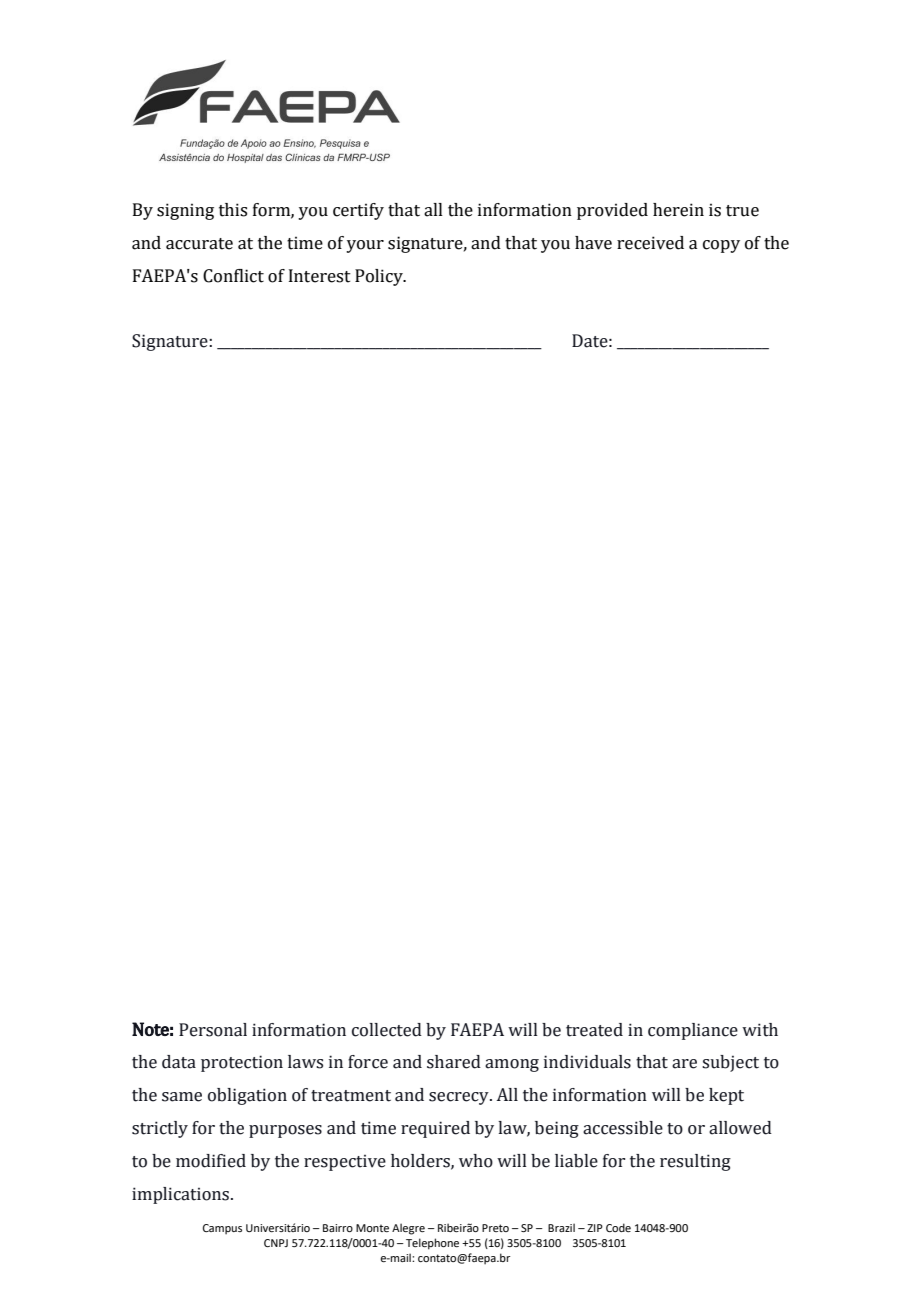 Image resolution: width=924 pixels, height=1307 pixels. Describe the element at coordinates (387, 1030) in the screenshot. I see `collected` at that location.
